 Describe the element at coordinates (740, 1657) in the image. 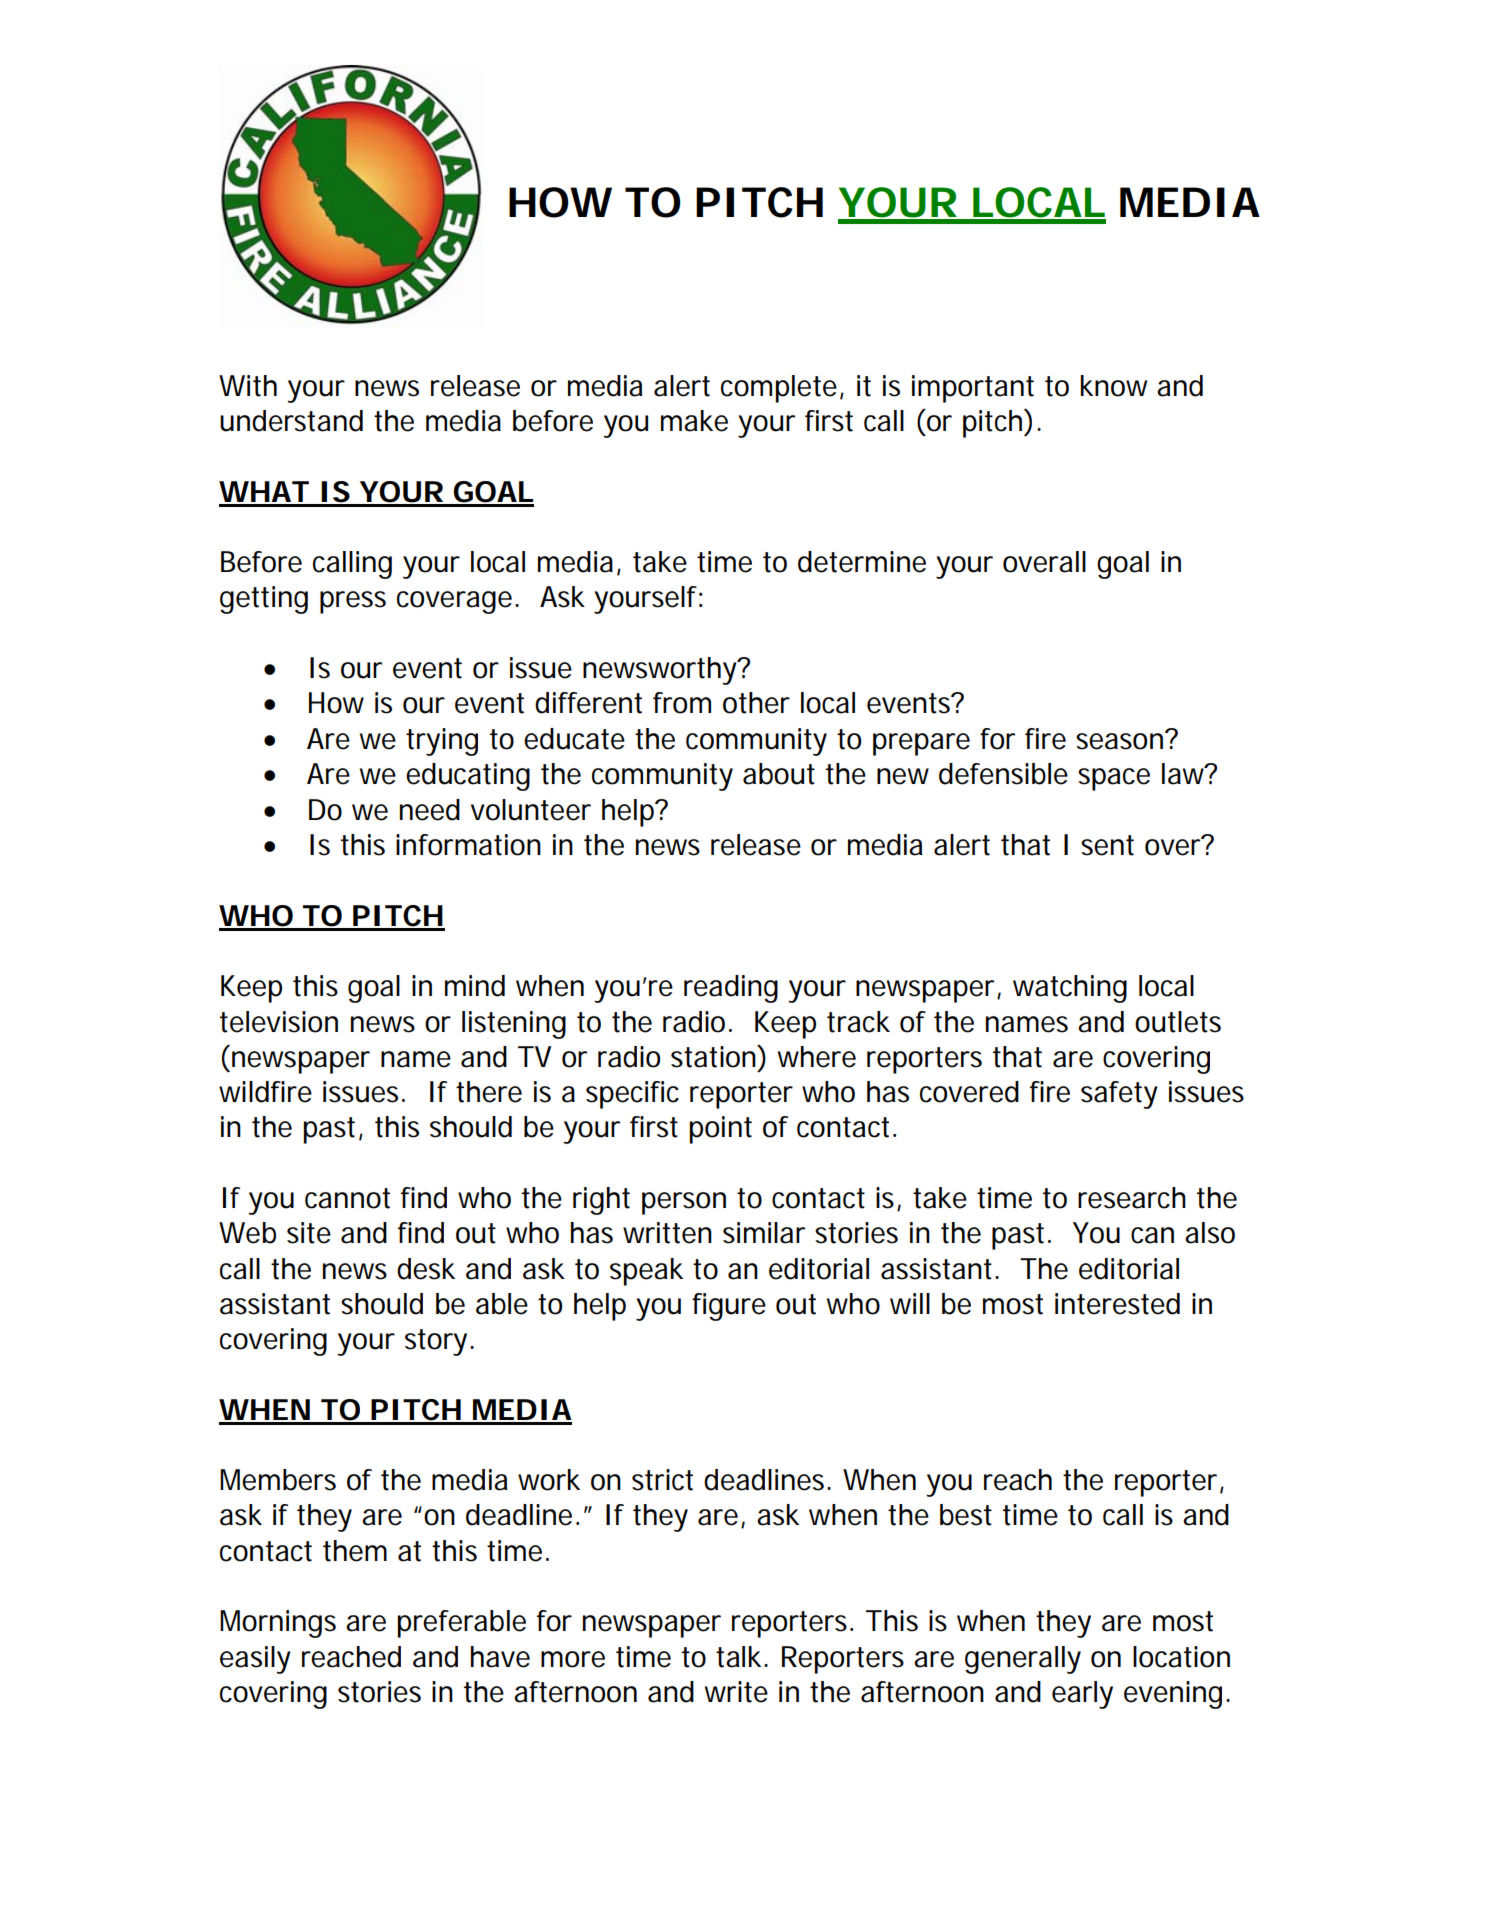

I see `talk` at that location.
